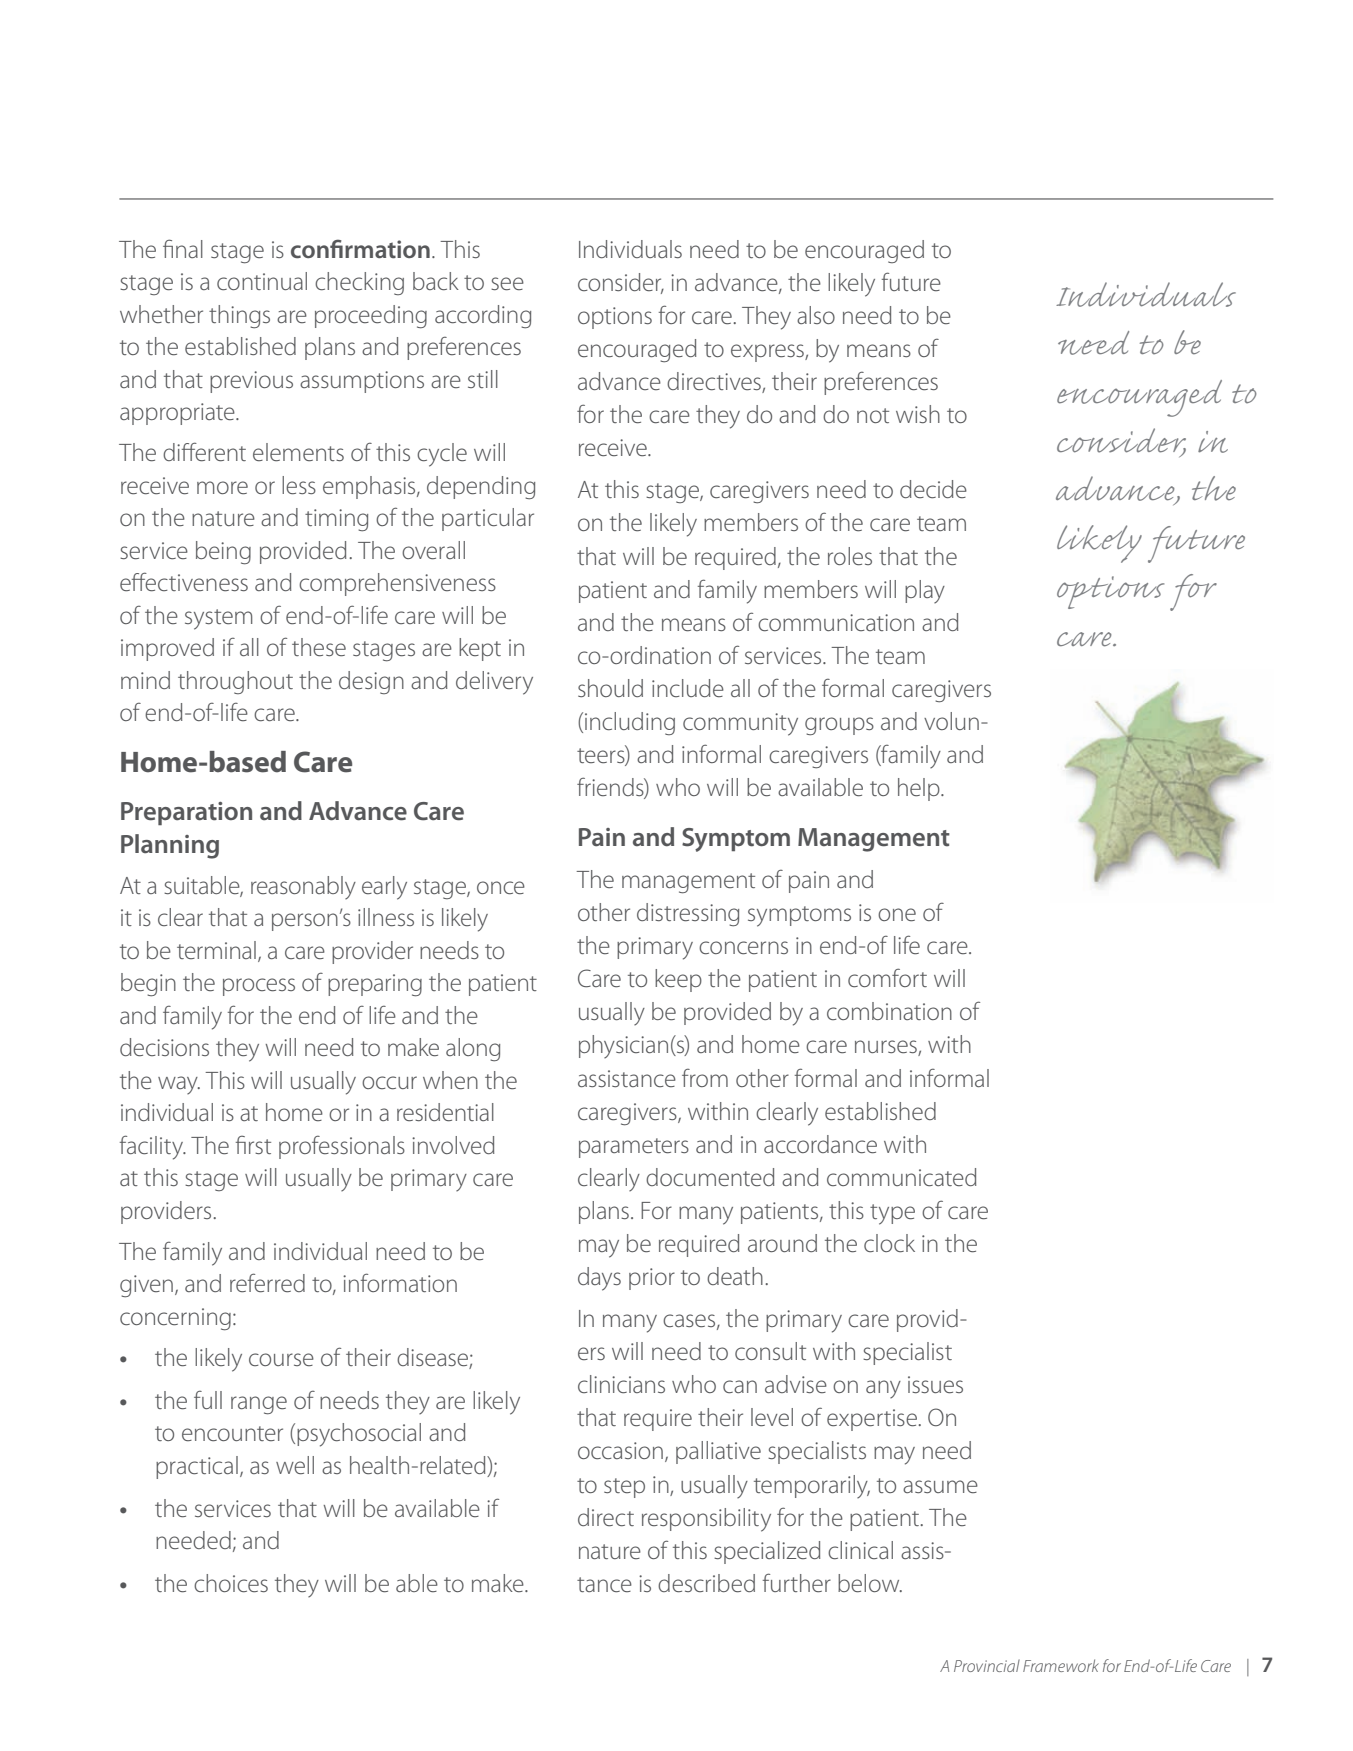  I want to click on Provincial, so click(987, 1665).
